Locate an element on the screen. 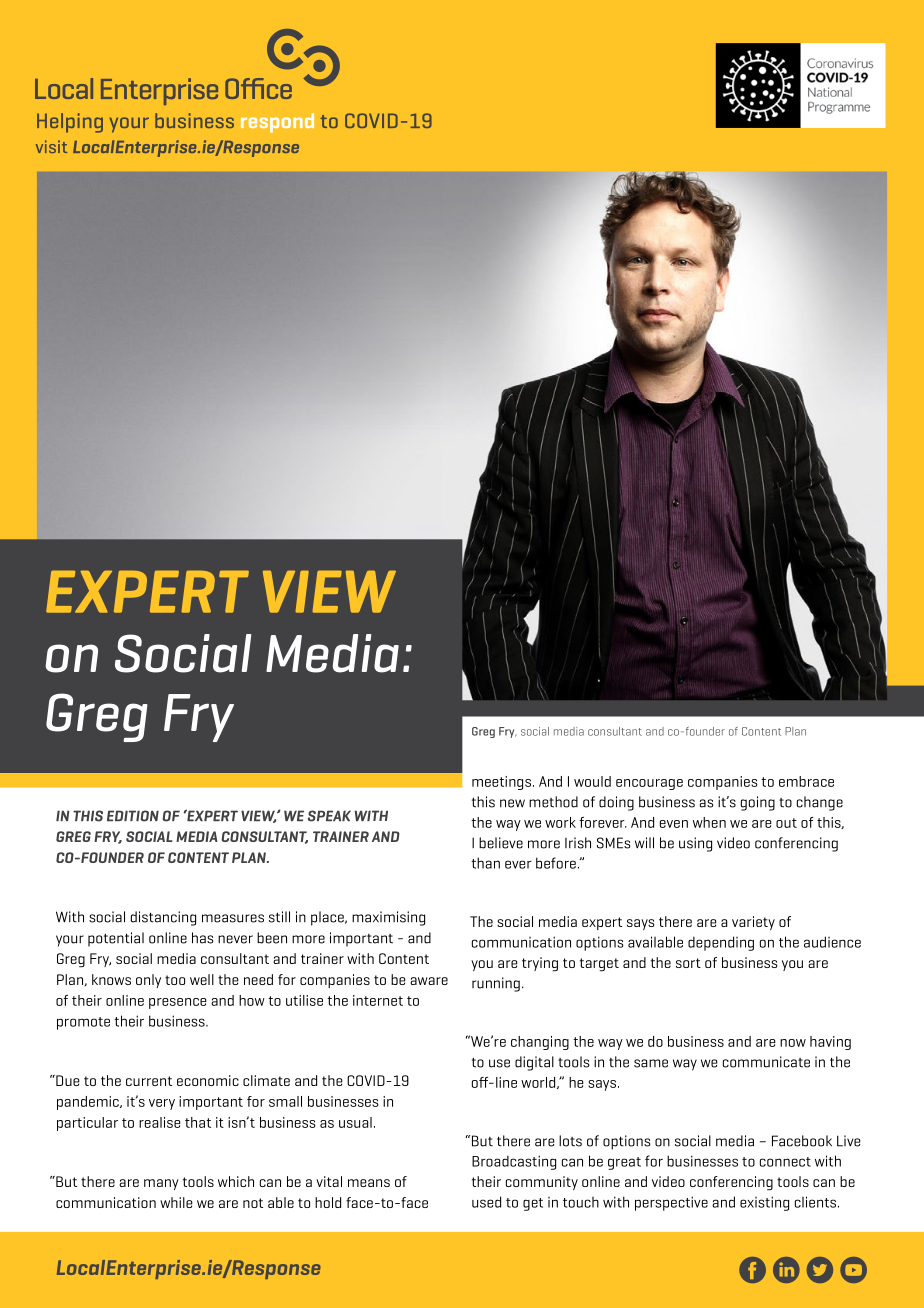 The width and height of the screenshot is (924, 1308). respond is located at coordinates (277, 123).
